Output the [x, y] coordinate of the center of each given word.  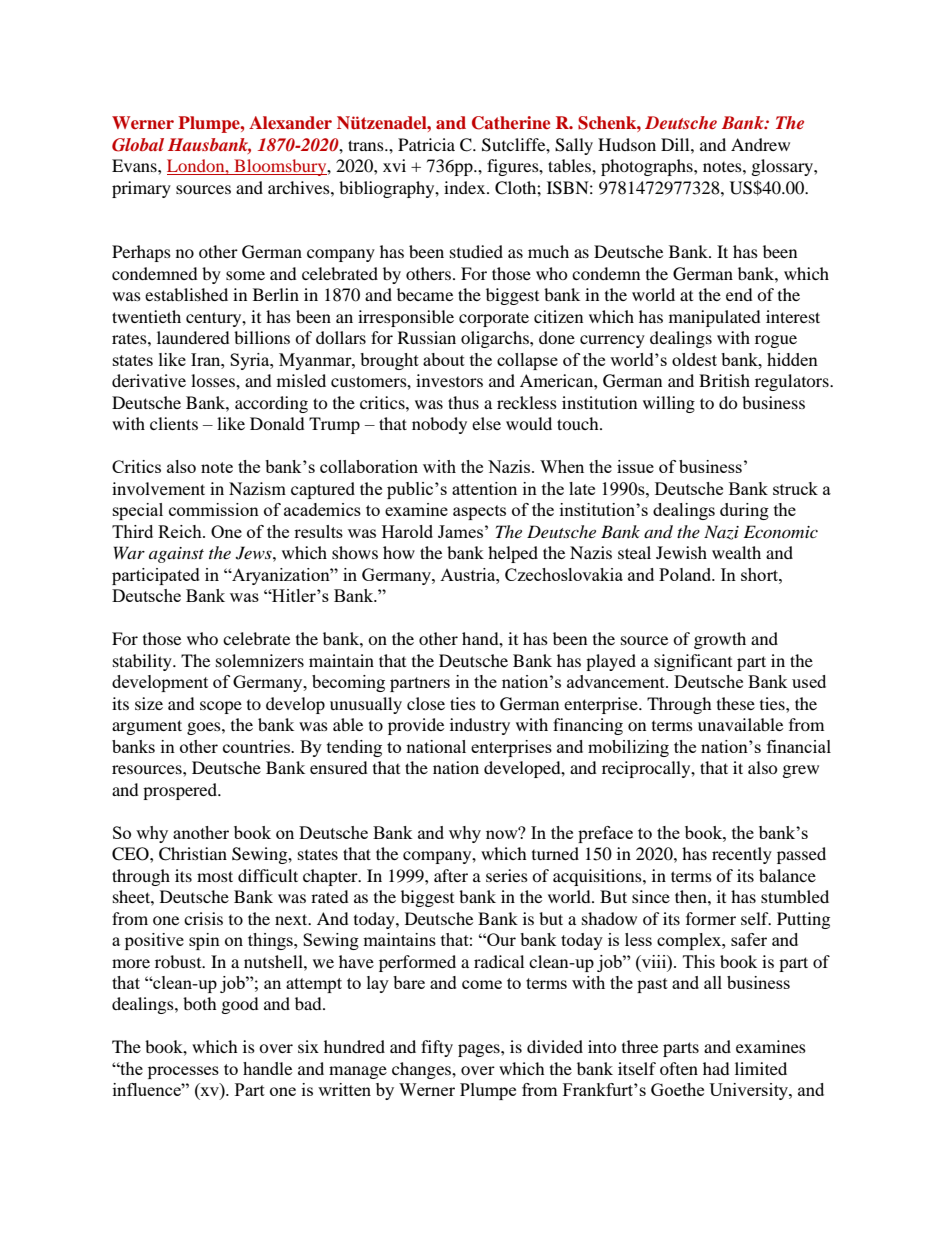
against [176, 555]
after [451, 875]
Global [138, 145]
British [724, 380]
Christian [193, 854]
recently [742, 855]
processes [183, 1072]
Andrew [760, 144]
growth [720, 640]
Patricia [426, 144]
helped [513, 554]
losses [214, 380]
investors [449, 380]
